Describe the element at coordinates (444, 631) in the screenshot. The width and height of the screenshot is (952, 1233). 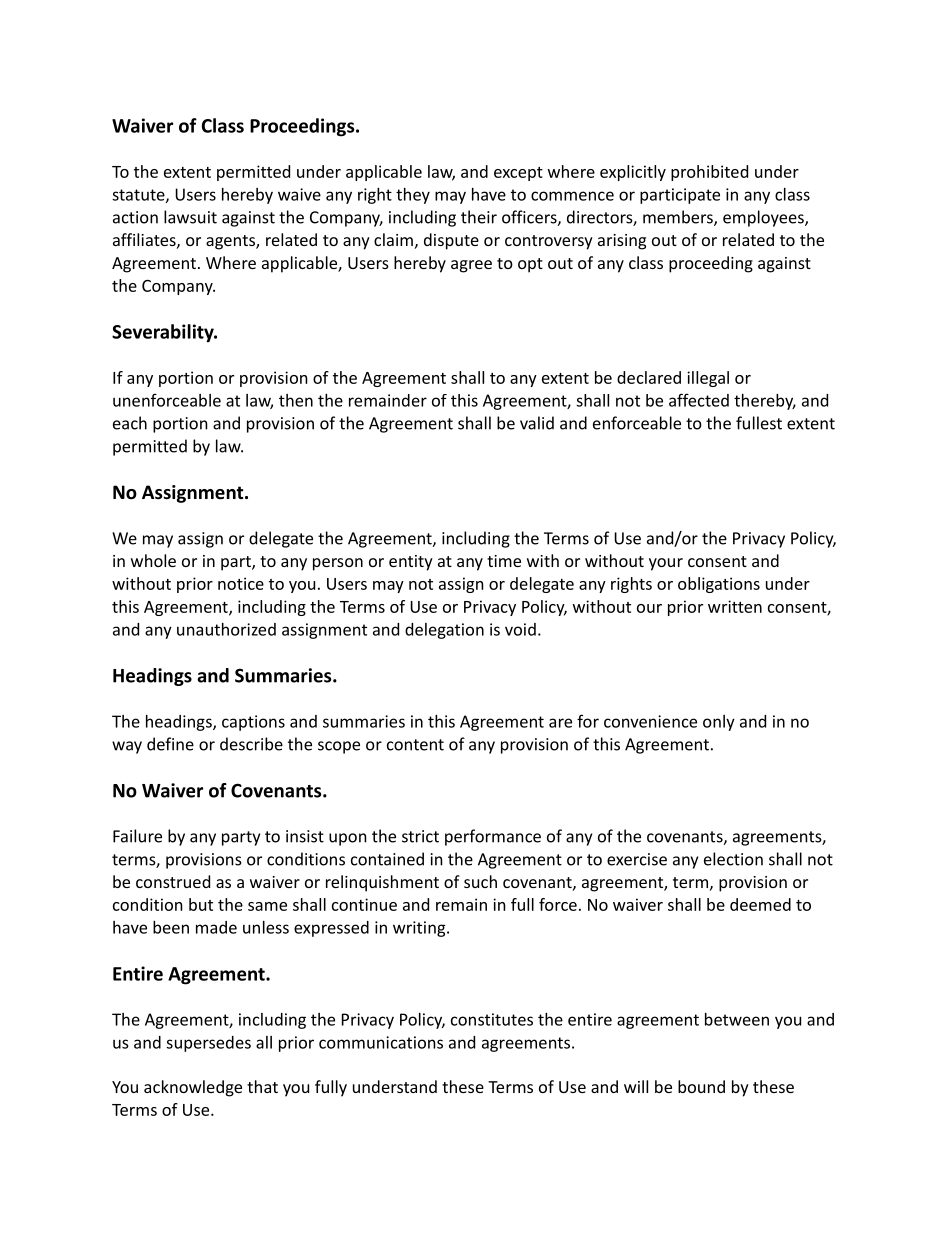
I see `delegation` at that location.
